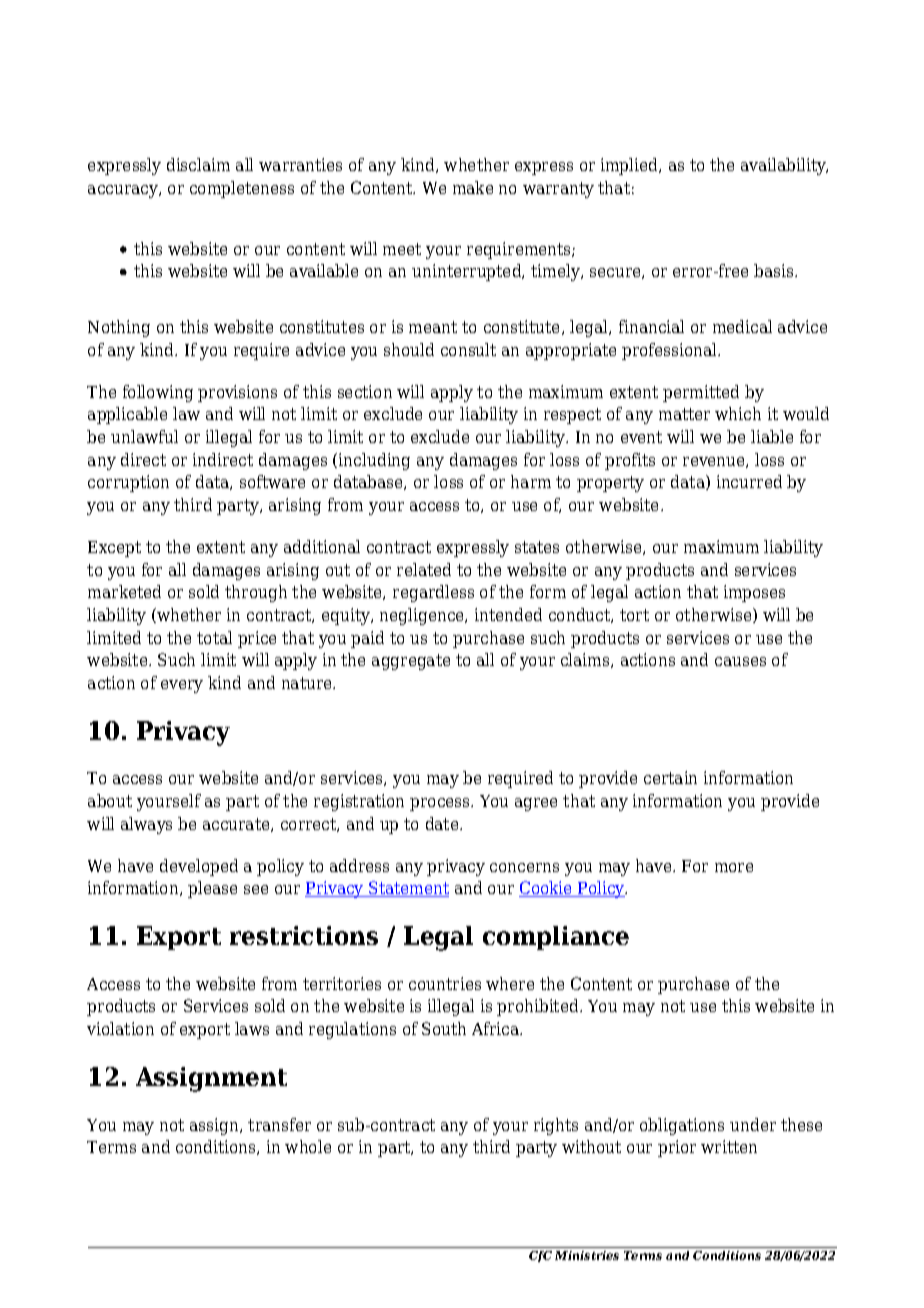 The image size is (924, 1308). I want to click on related, so click(424, 569).
